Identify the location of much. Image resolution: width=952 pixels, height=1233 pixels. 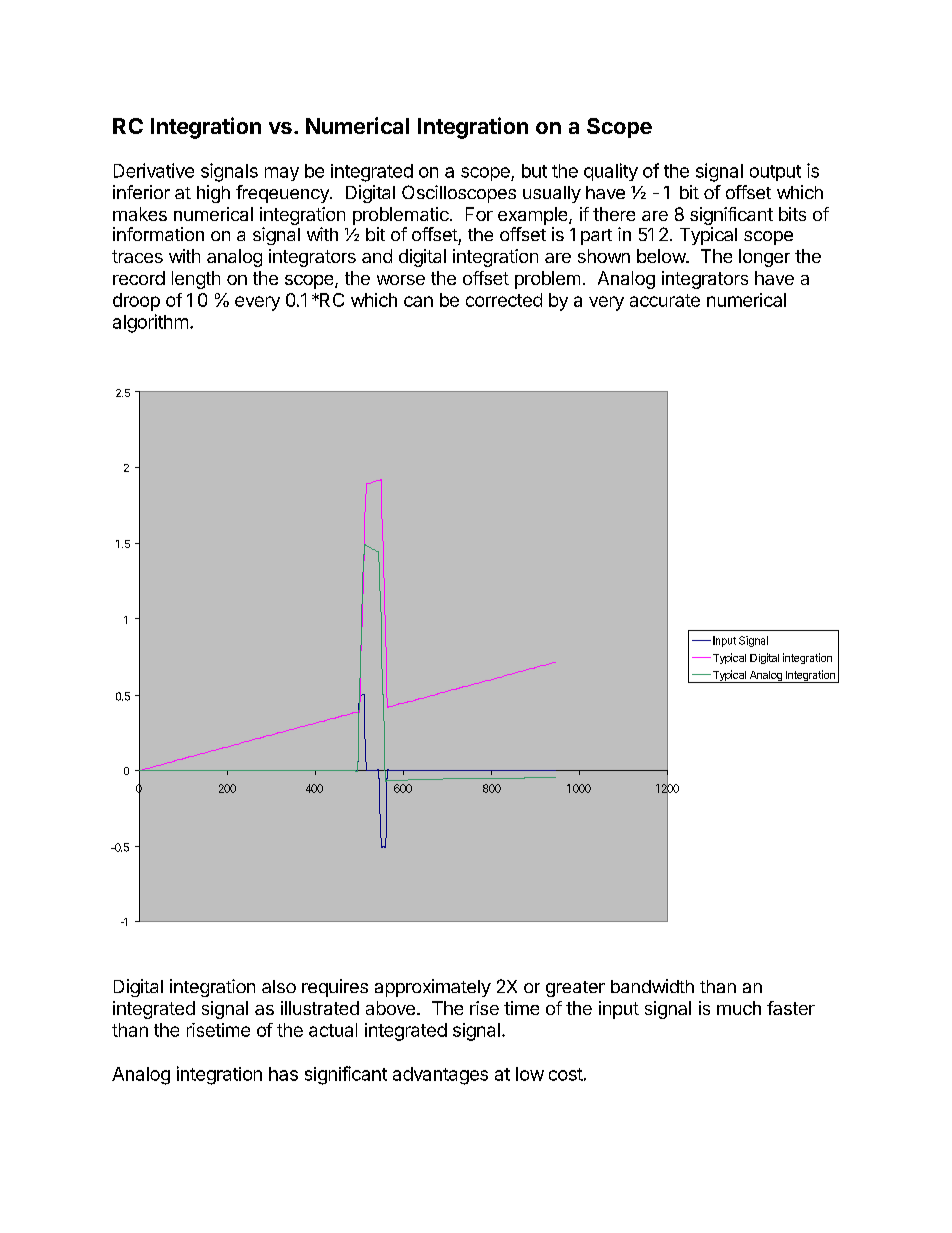
(739, 1008).
